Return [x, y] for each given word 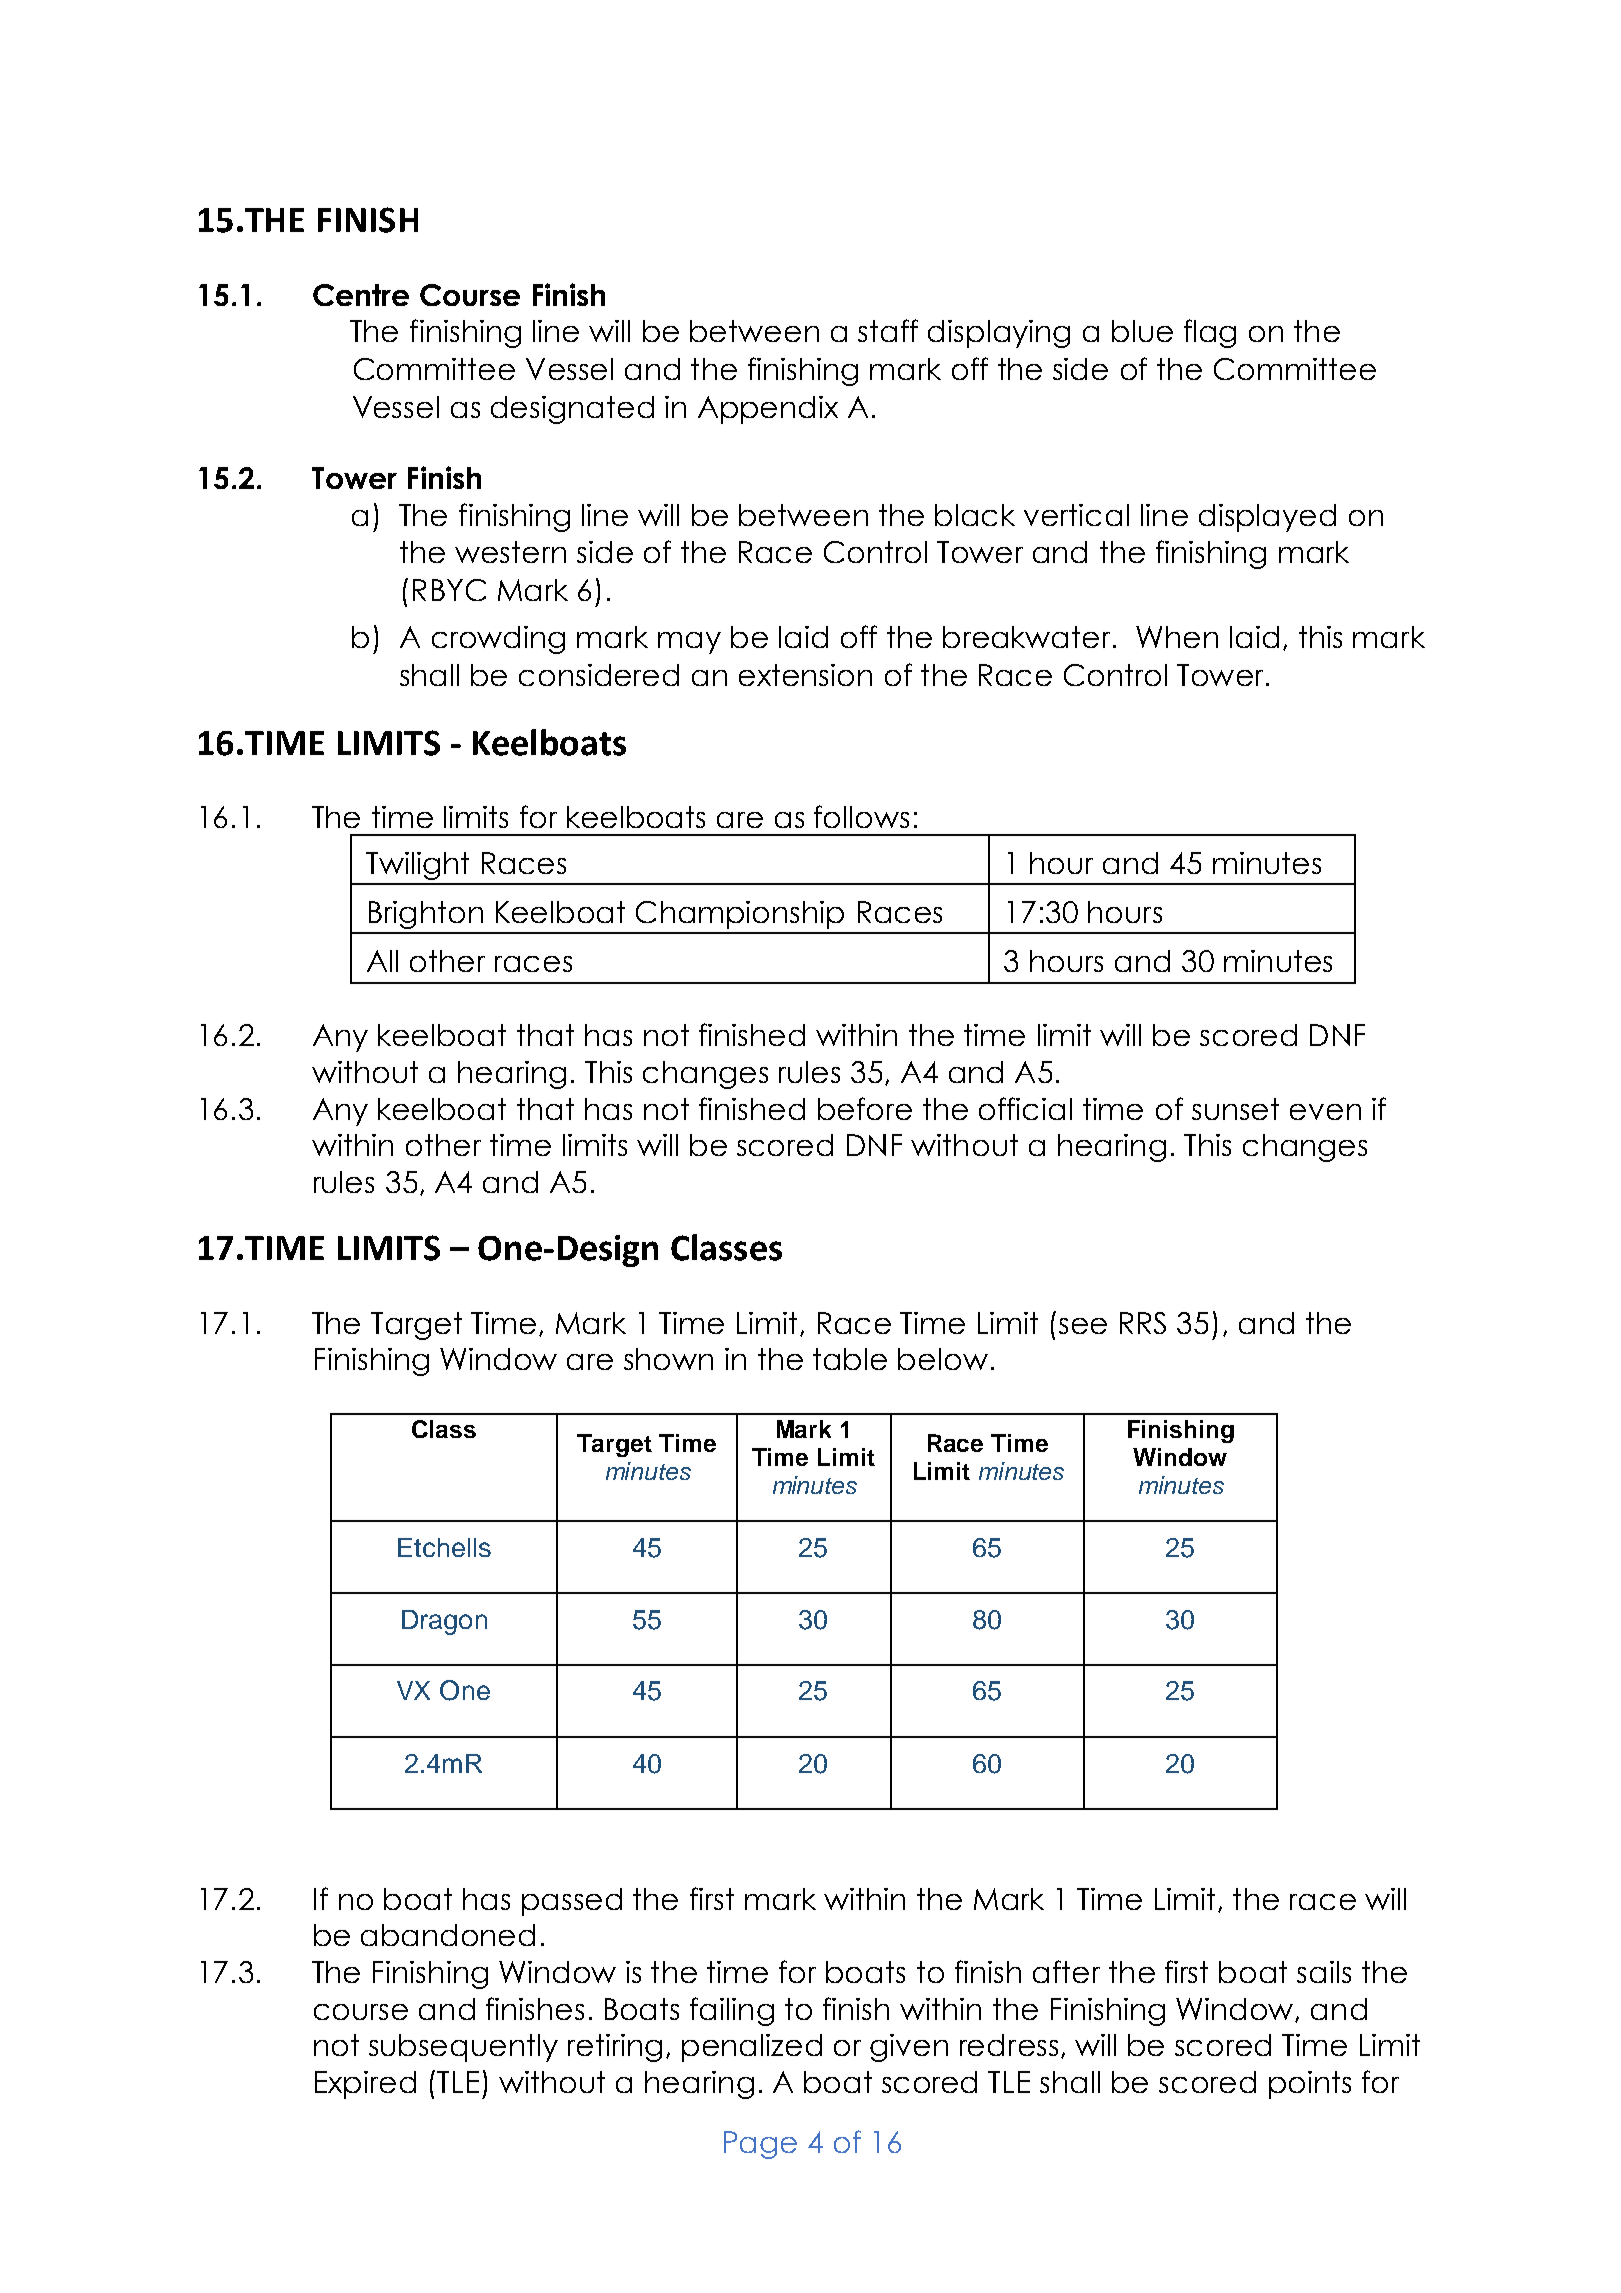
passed [572, 1902]
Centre [361, 295]
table [850, 1359]
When [1177, 637]
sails [1324, 1972]
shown [668, 1359]
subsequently [463, 2048]
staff [888, 330]
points [1310, 2085]
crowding [498, 640]
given [909, 2048]
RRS [1143, 1323]
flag [1210, 333]
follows [861, 816]
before [865, 1108]
